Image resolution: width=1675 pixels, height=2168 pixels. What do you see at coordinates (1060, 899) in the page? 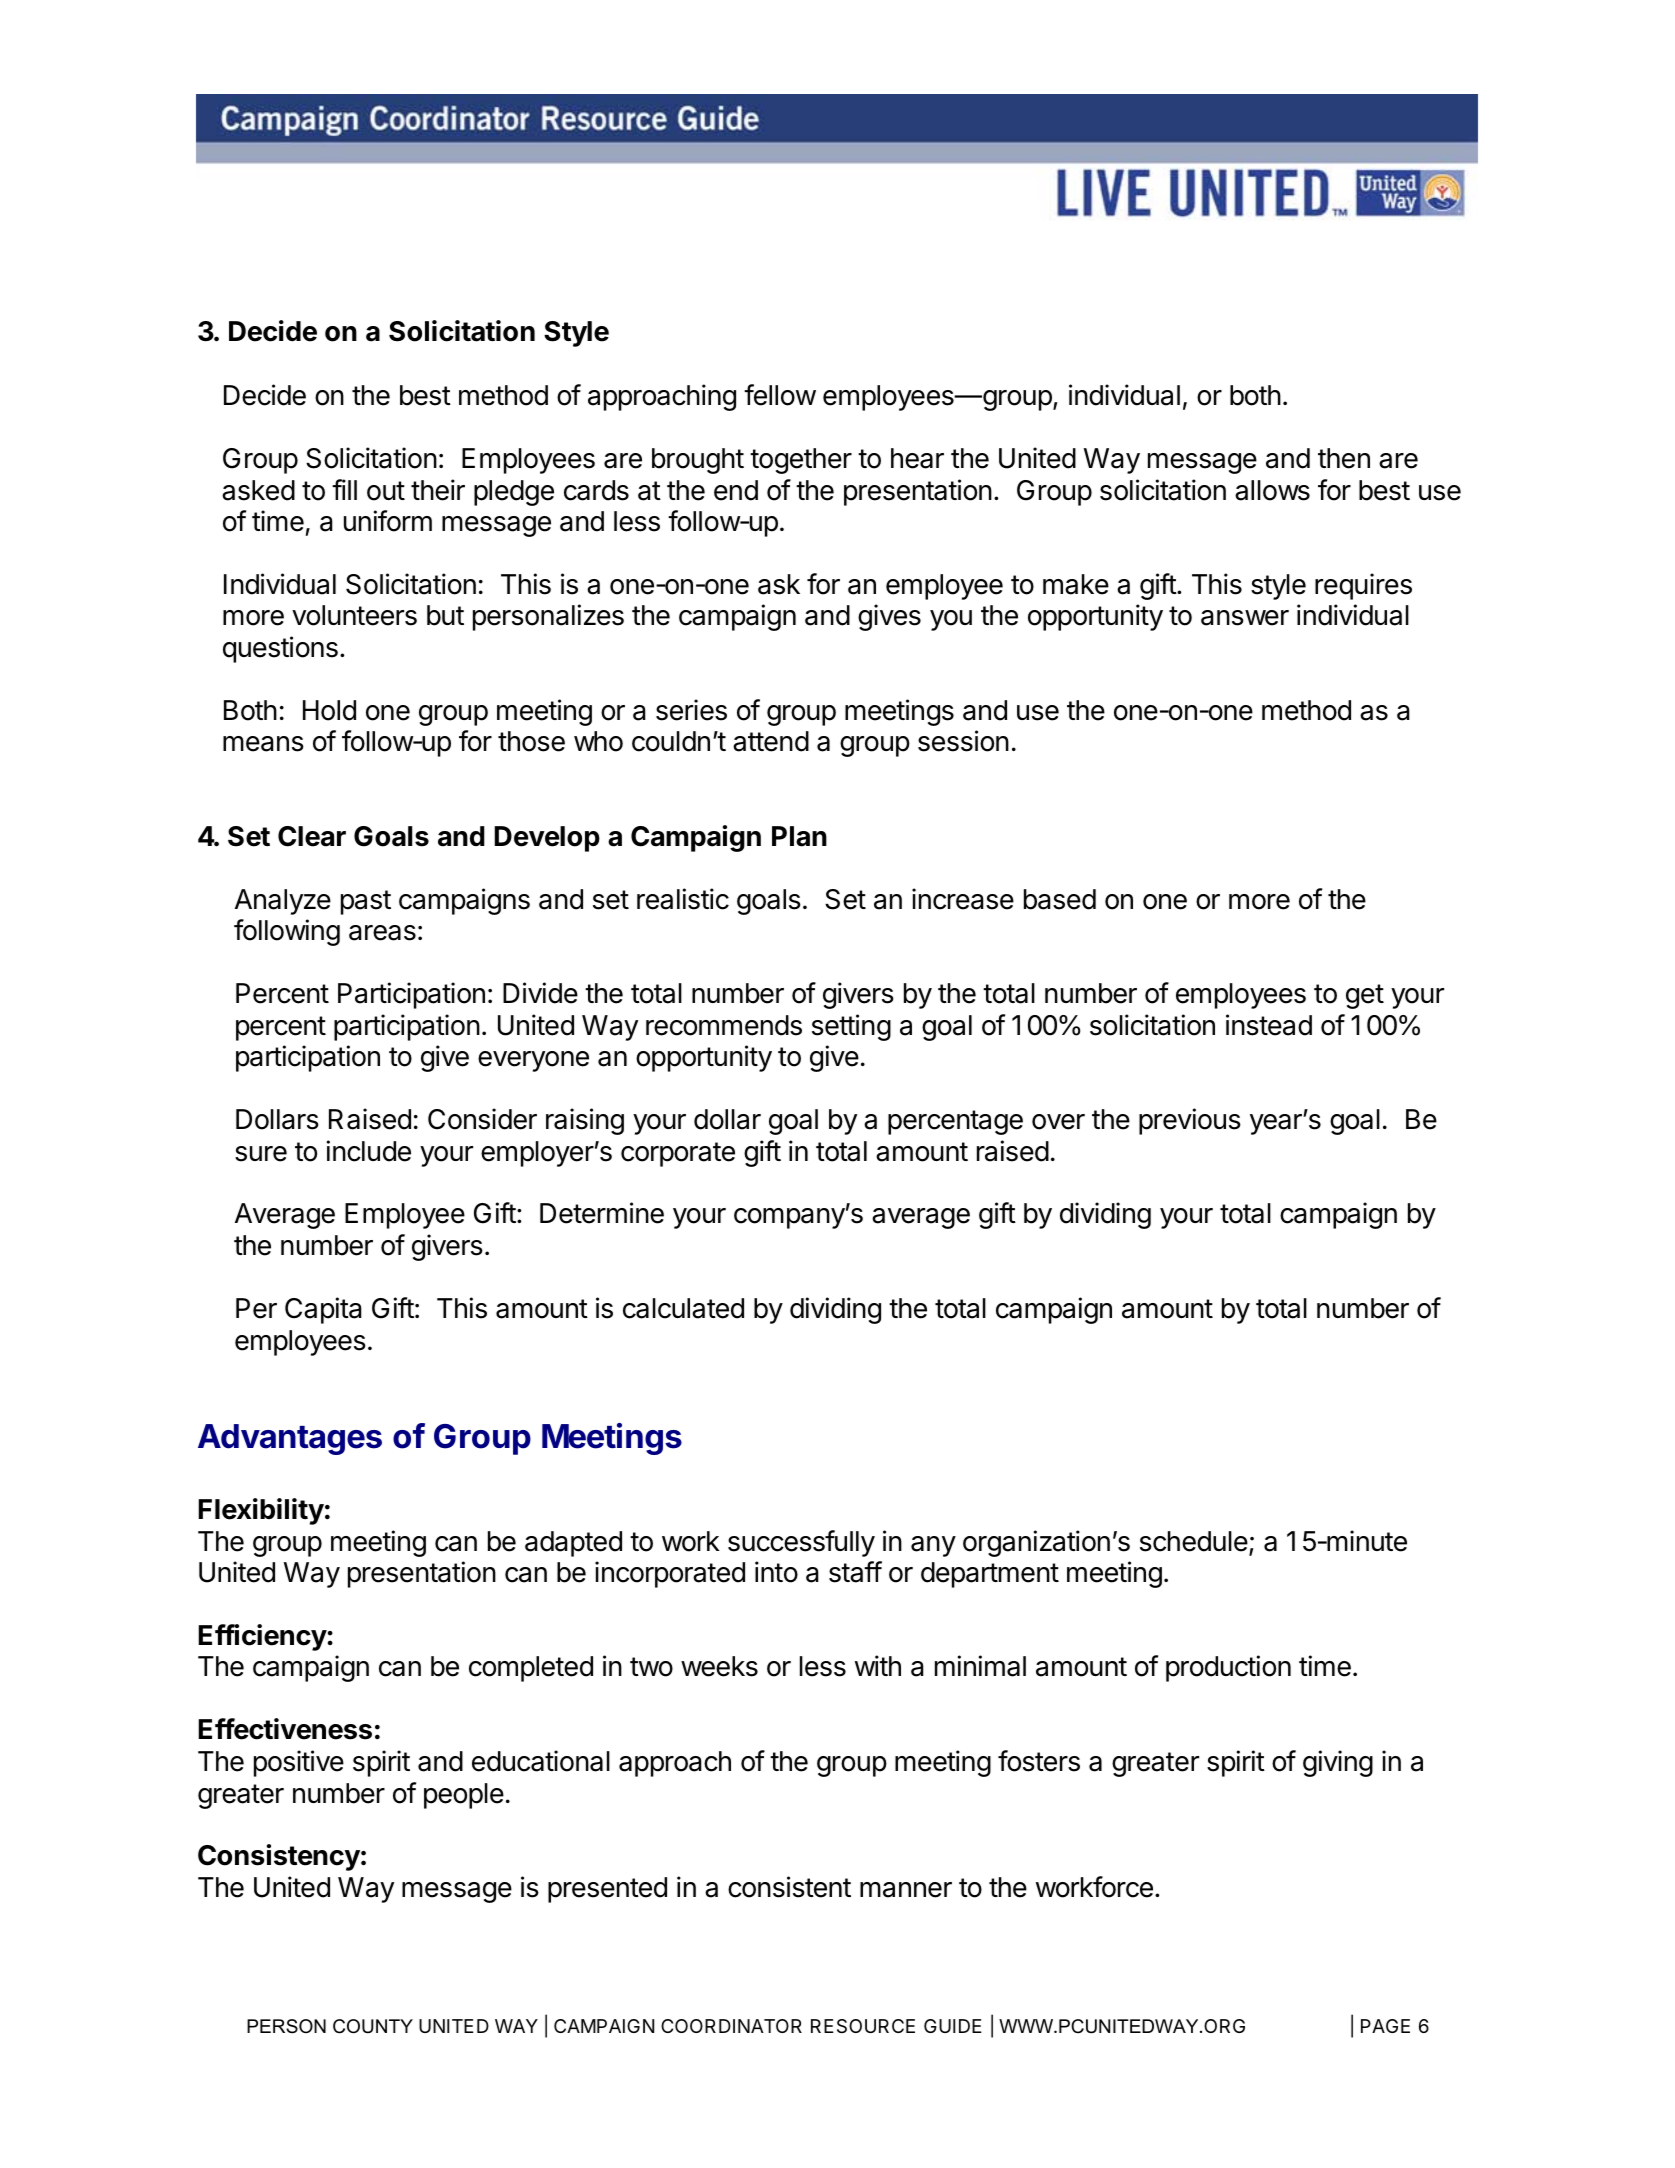
I see `based` at bounding box center [1060, 899].
